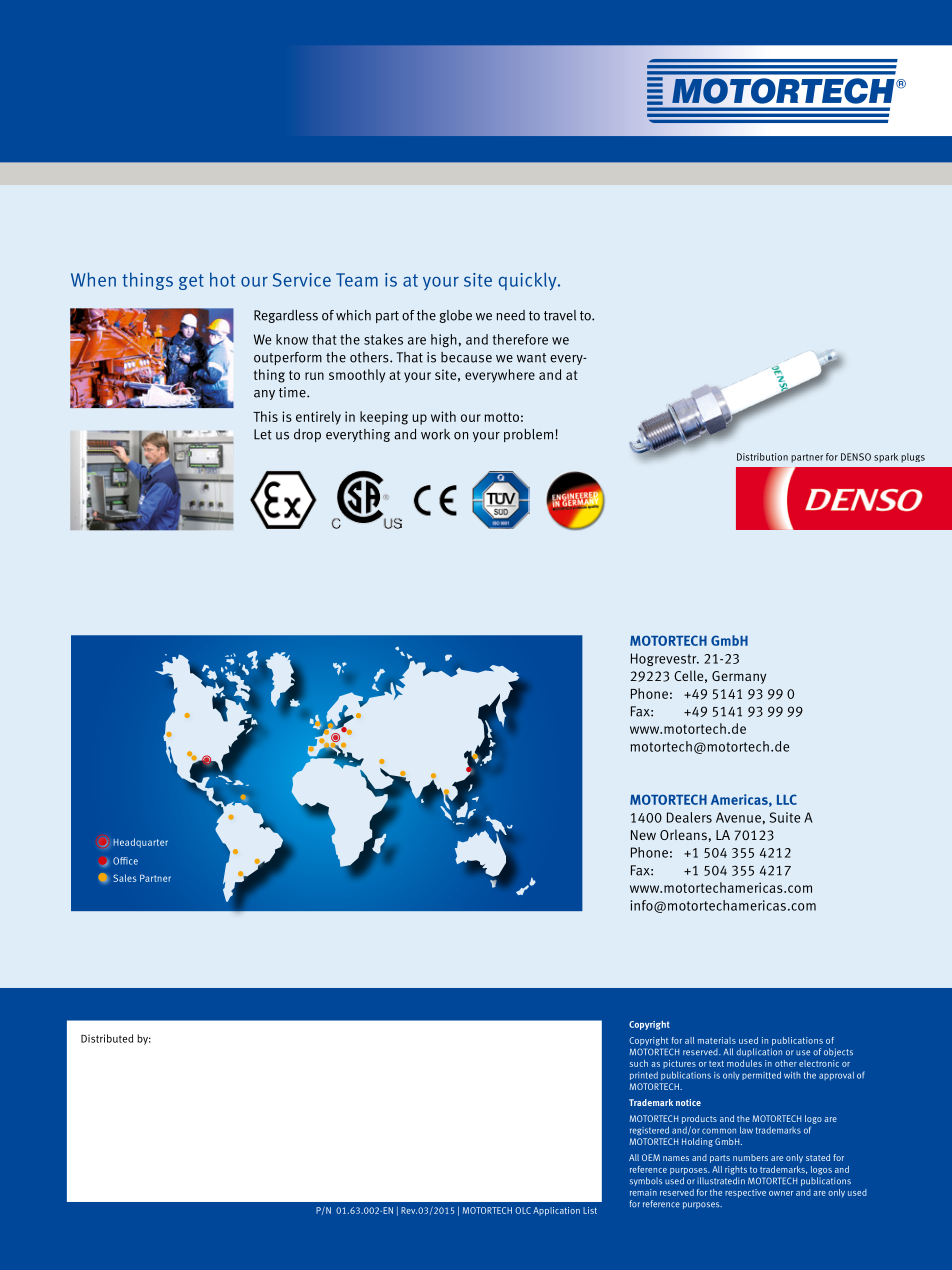 The image size is (952, 1270). Describe the element at coordinates (191, 282) in the image. I see `get` at that location.
